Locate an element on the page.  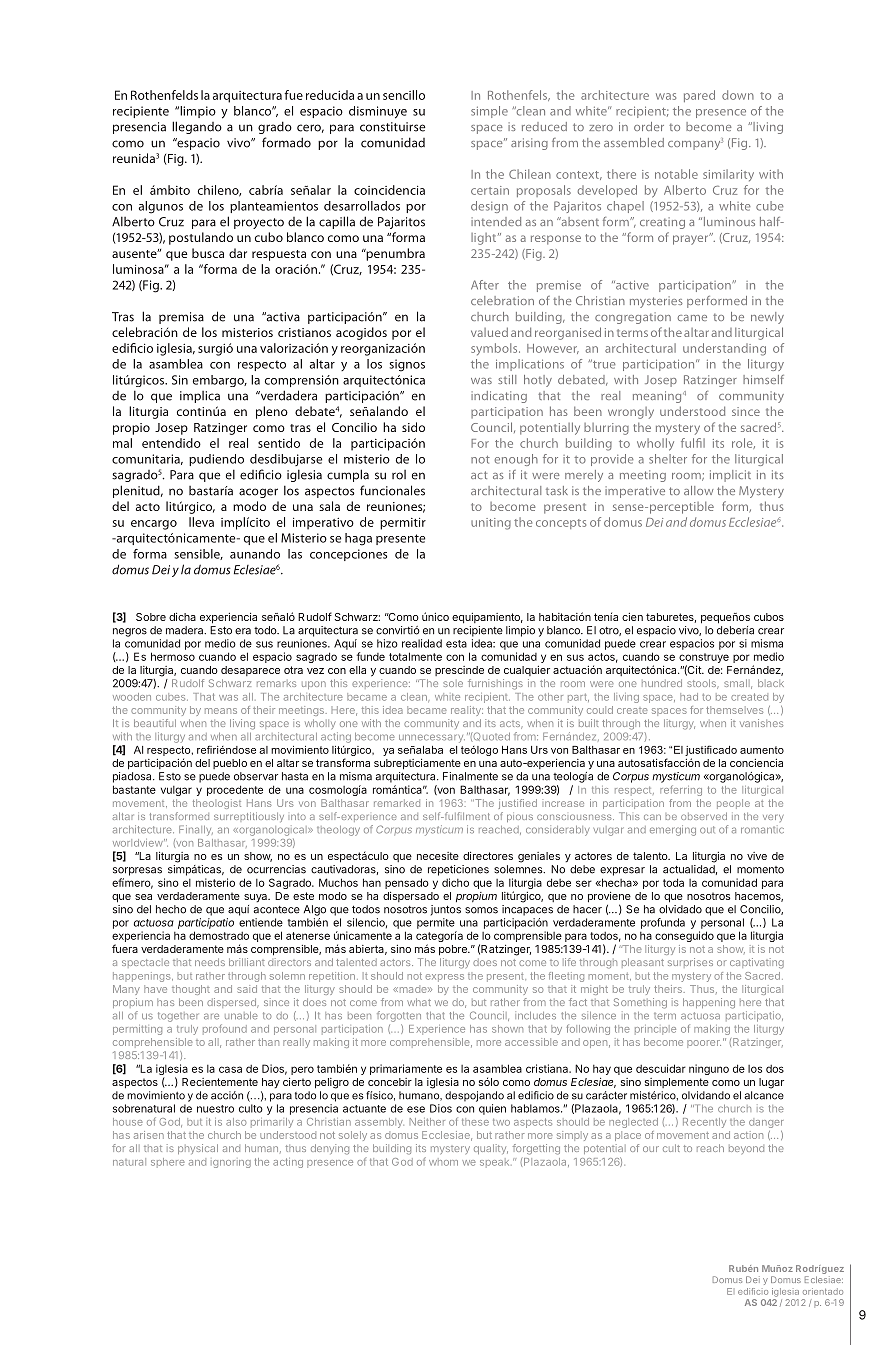
signos is located at coordinates (407, 365).
